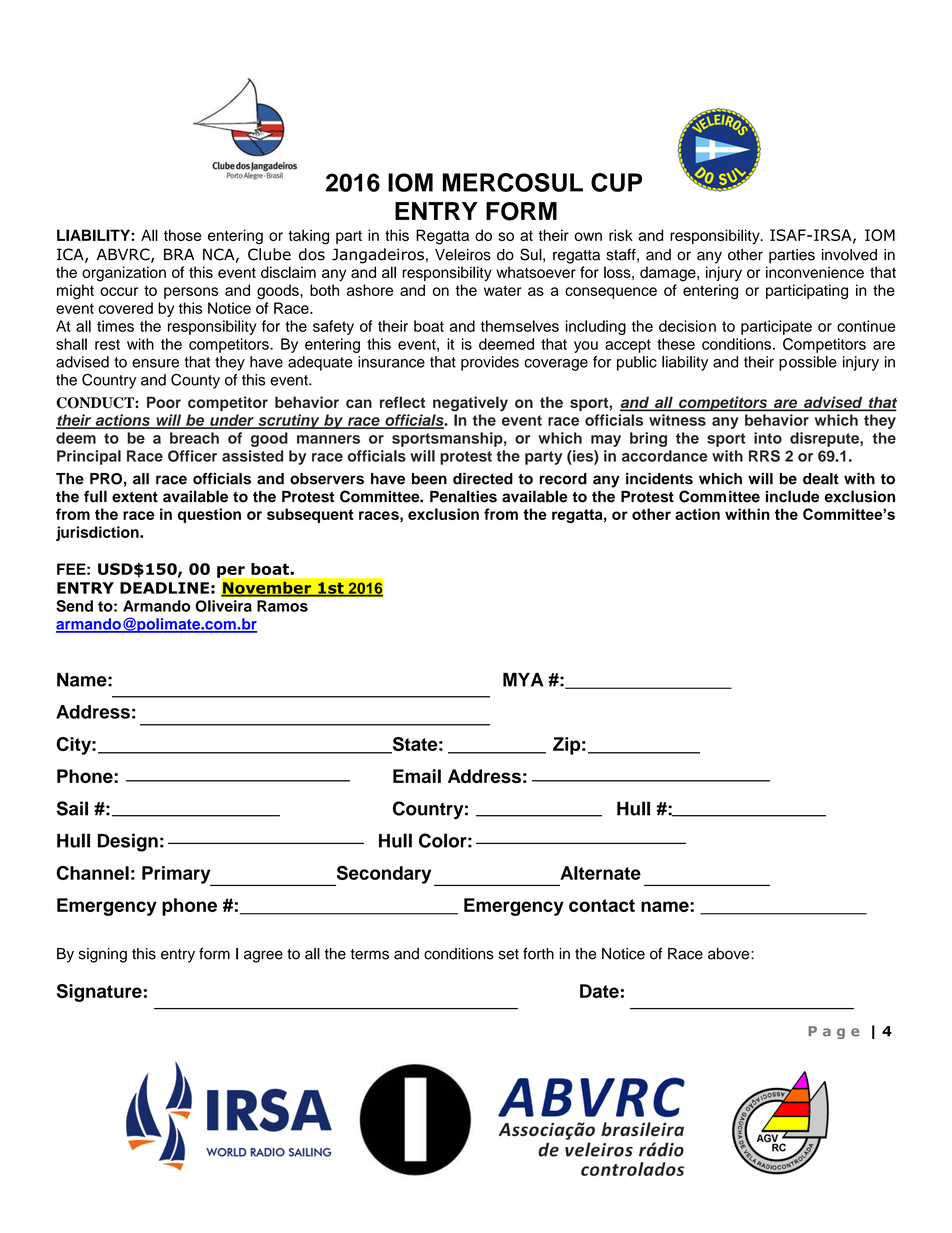  Describe the element at coordinates (463, 496) in the screenshot. I see `Penalties` at that location.
